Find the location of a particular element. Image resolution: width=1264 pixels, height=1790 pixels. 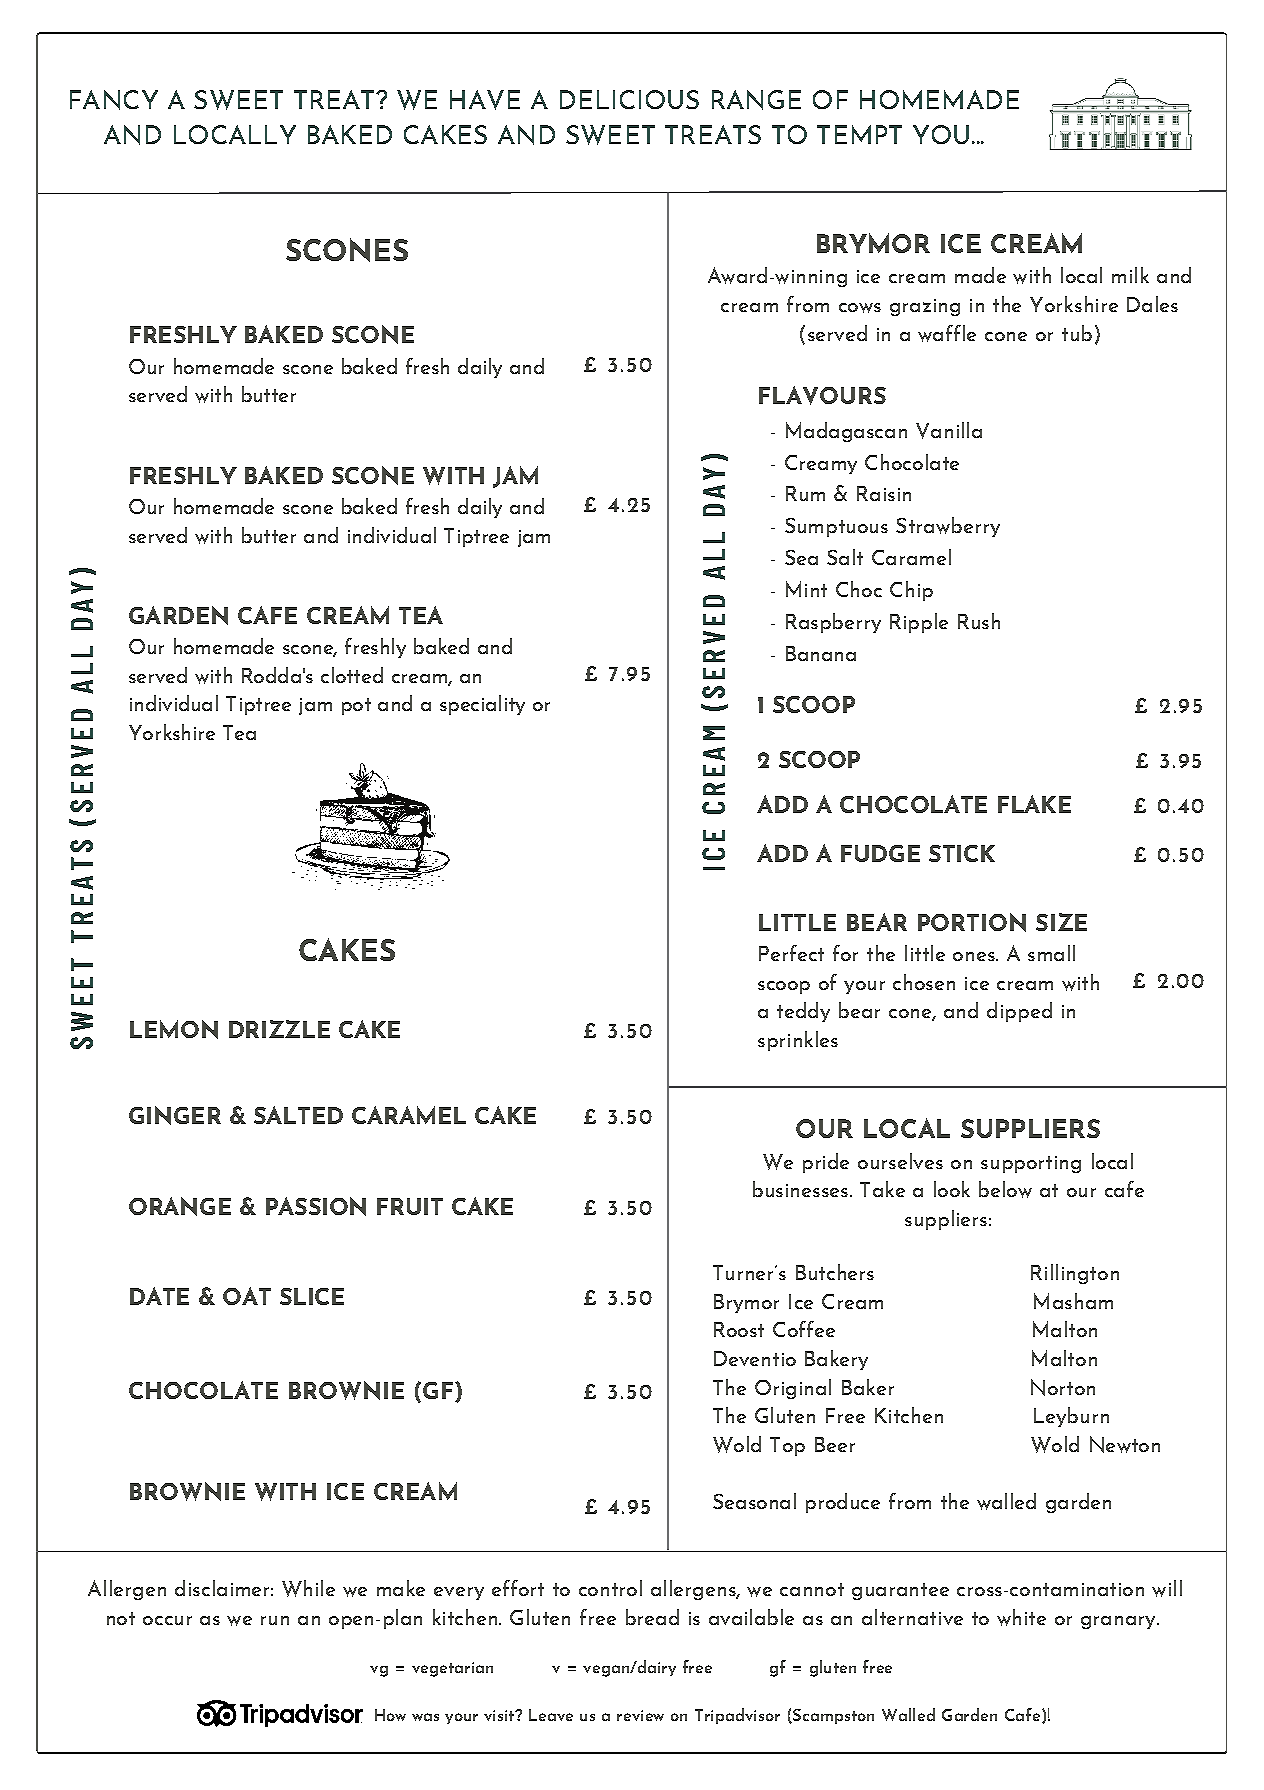

FANCY is located at coordinates (114, 100).
